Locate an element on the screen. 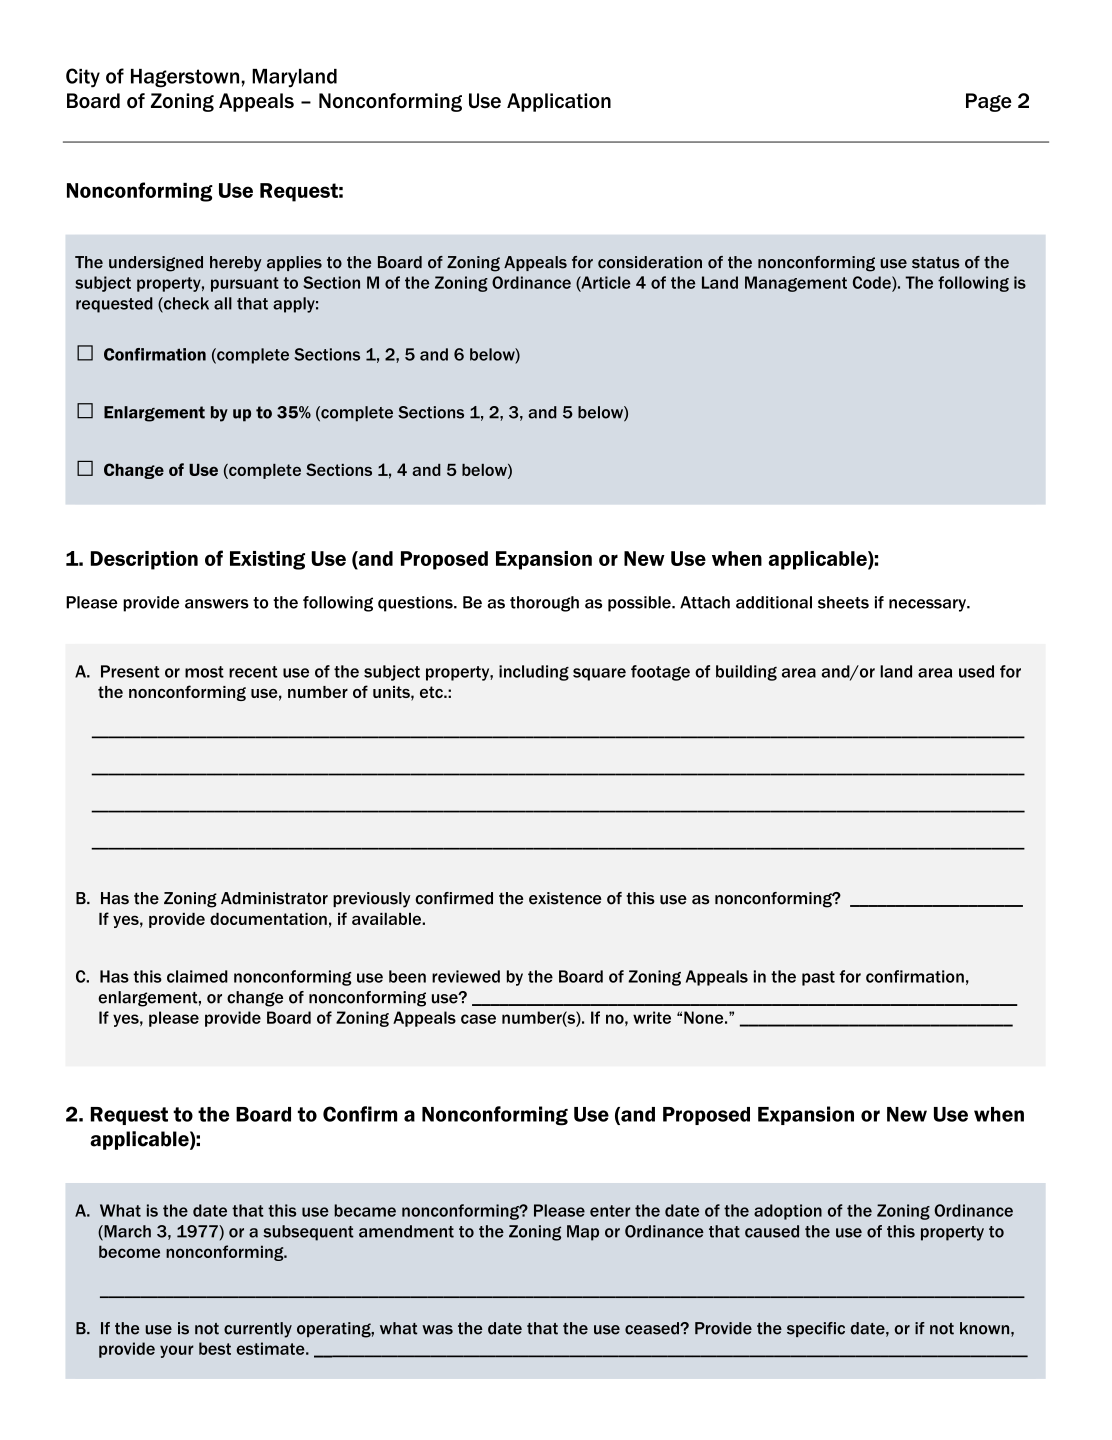 The image size is (1112, 1440). Application is located at coordinates (559, 102).
